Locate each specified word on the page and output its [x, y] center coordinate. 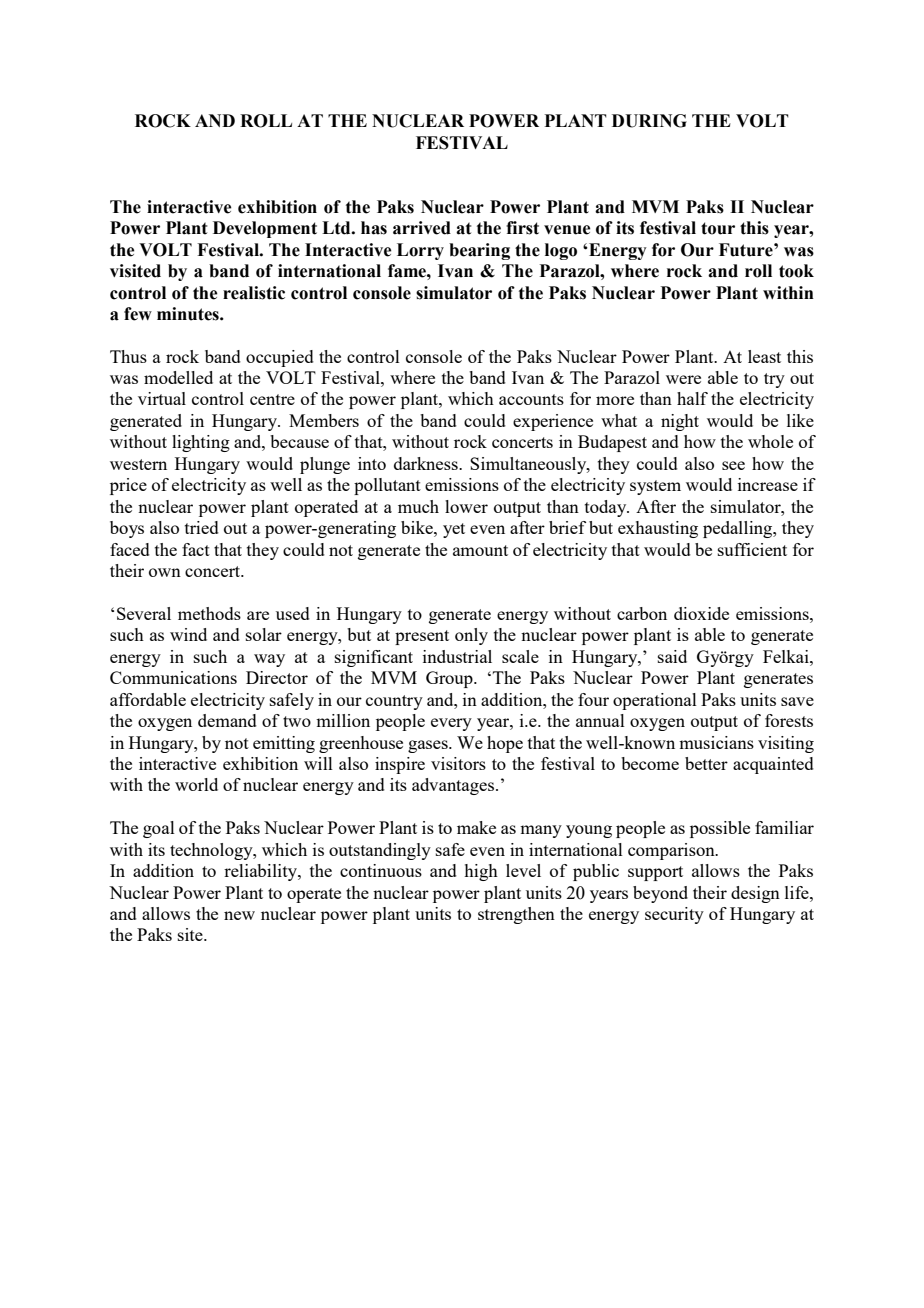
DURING [649, 121]
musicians [716, 742]
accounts [531, 399]
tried [202, 527]
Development [265, 229]
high [481, 872]
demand [227, 720]
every [451, 724]
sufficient [752, 549]
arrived [422, 228]
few [138, 314]
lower [466, 506]
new [239, 915]
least [764, 356]
